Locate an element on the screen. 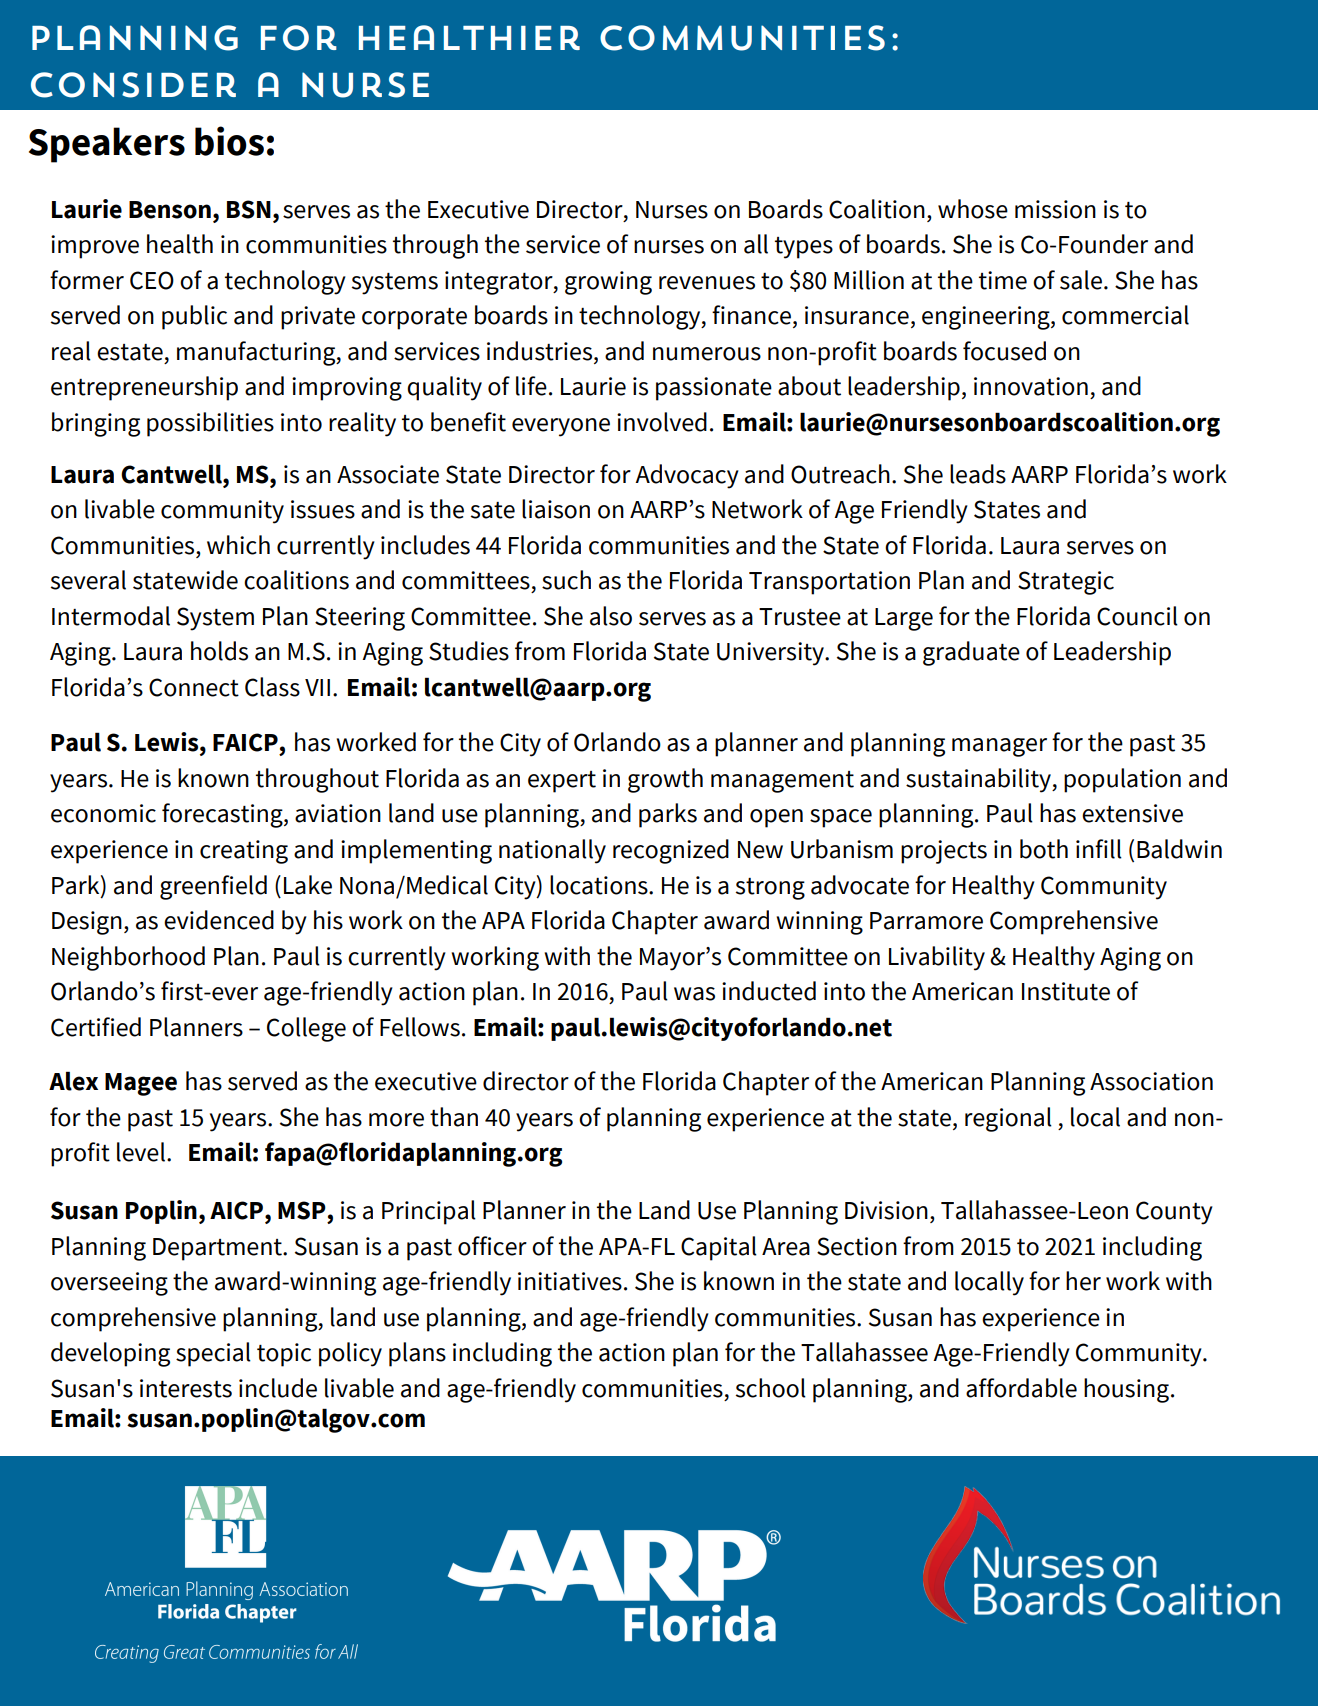  bios is located at coordinates (229, 141).
